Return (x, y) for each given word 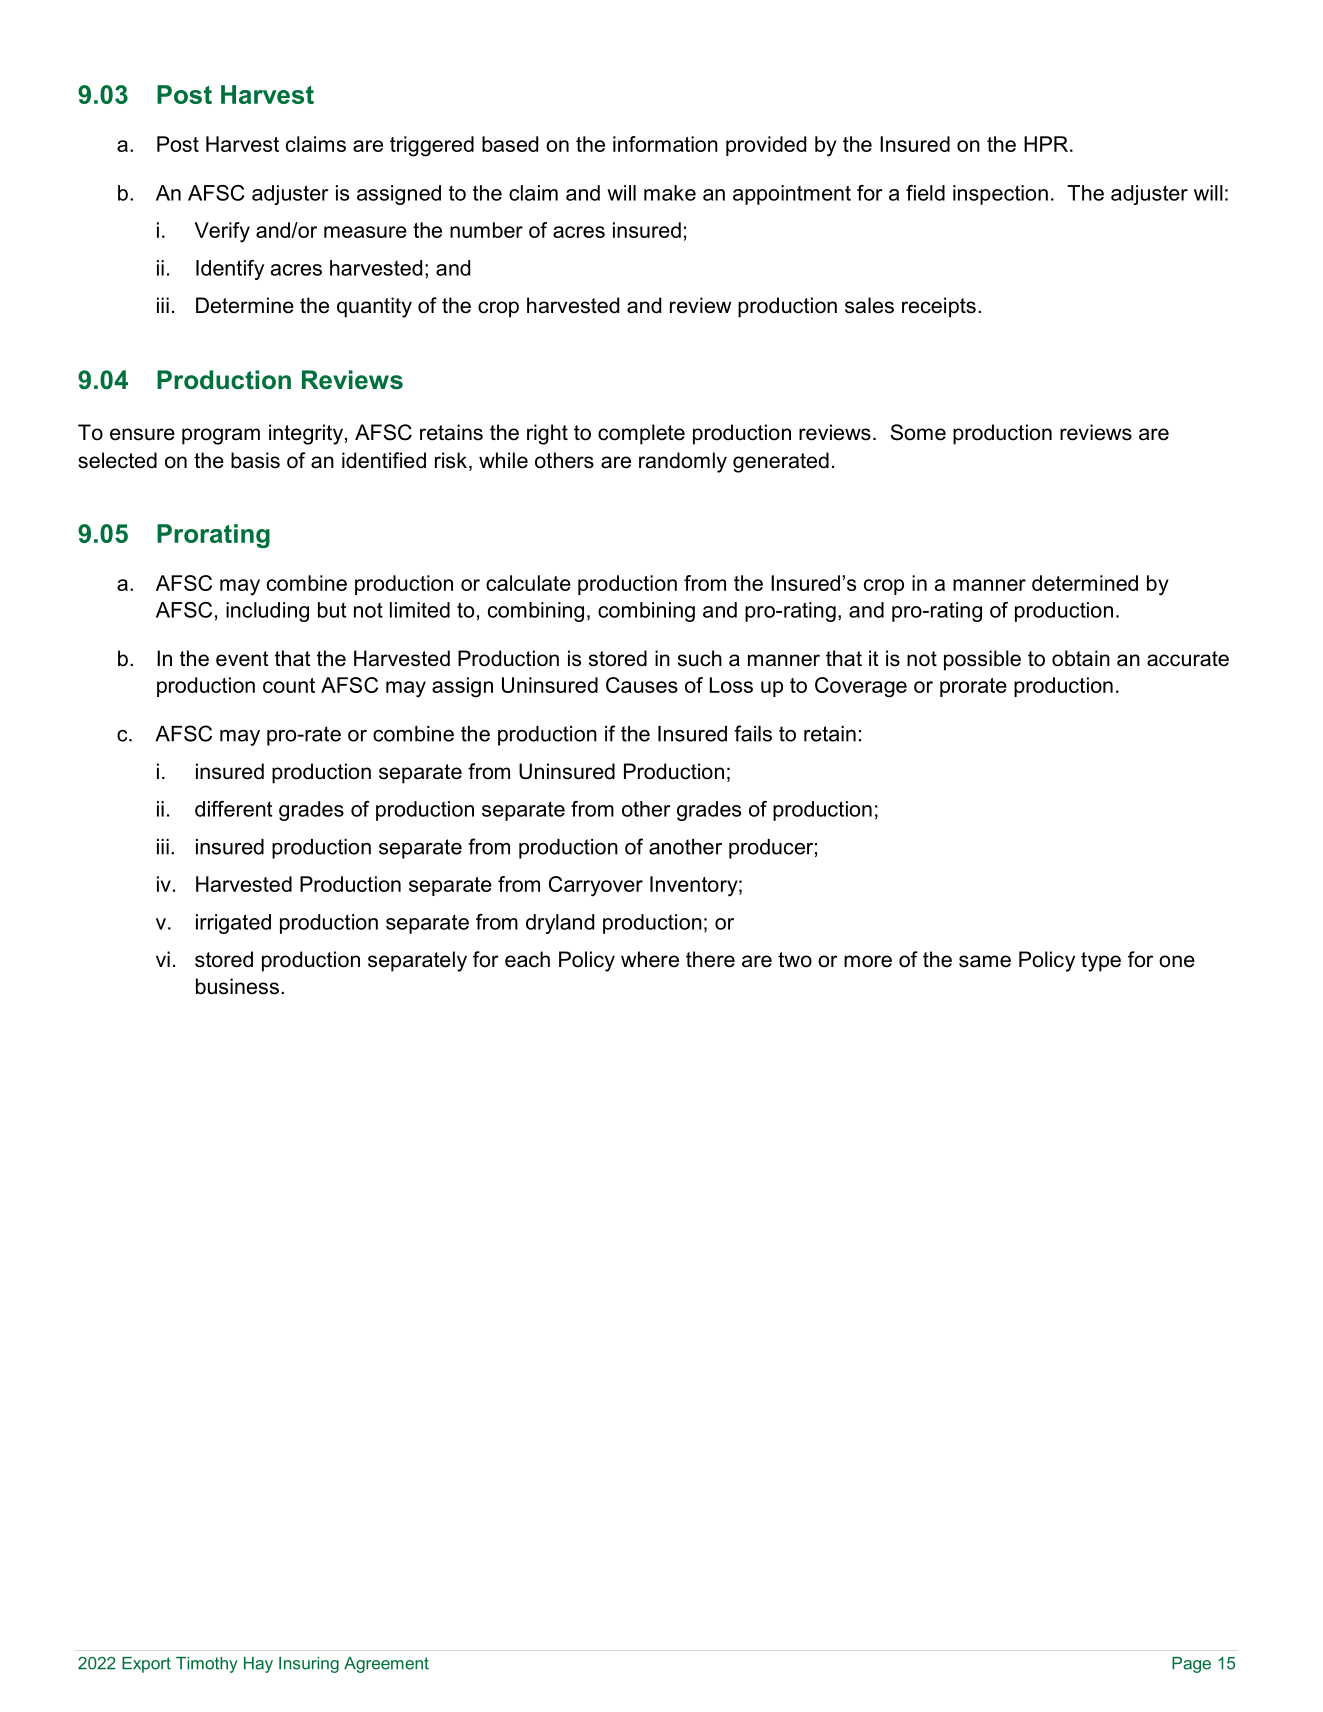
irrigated (233, 924)
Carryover (596, 886)
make (670, 193)
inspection (1000, 195)
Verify (222, 232)
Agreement (386, 1665)
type (1101, 962)
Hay (258, 1665)
